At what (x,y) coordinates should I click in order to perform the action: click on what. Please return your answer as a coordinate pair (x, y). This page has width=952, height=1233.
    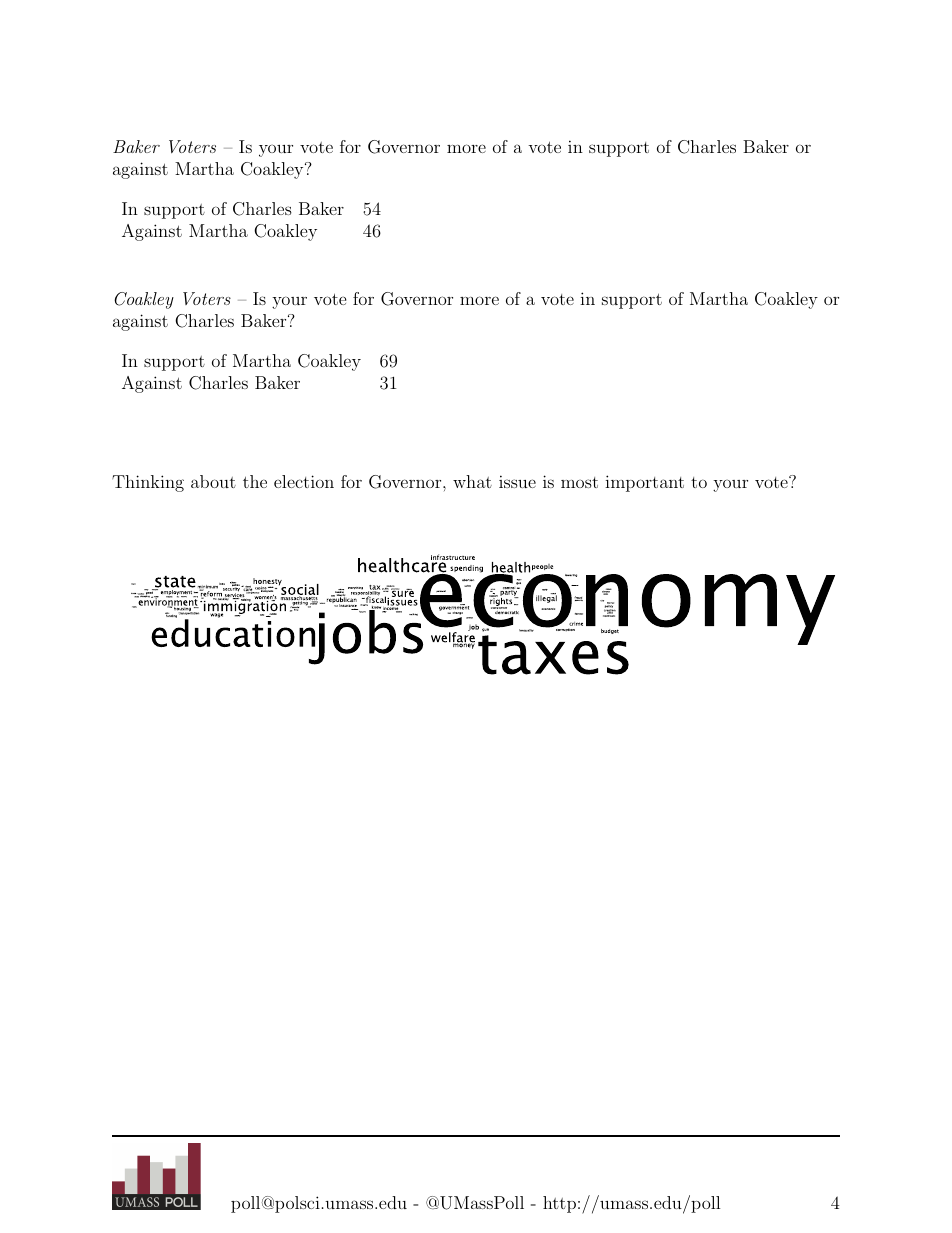
    Looking at the image, I should click on (472, 481).
